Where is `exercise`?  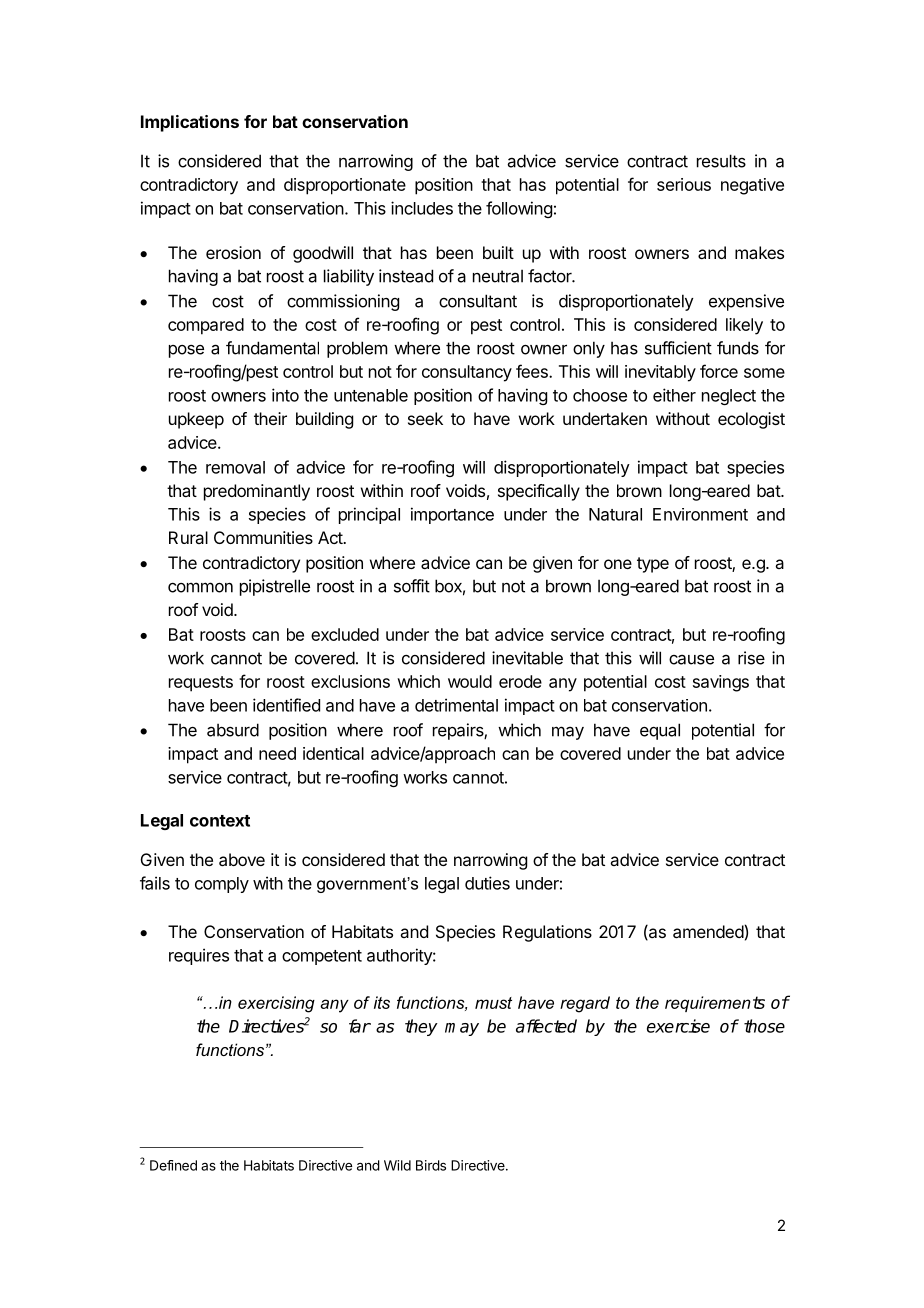 exercise is located at coordinates (678, 1026).
